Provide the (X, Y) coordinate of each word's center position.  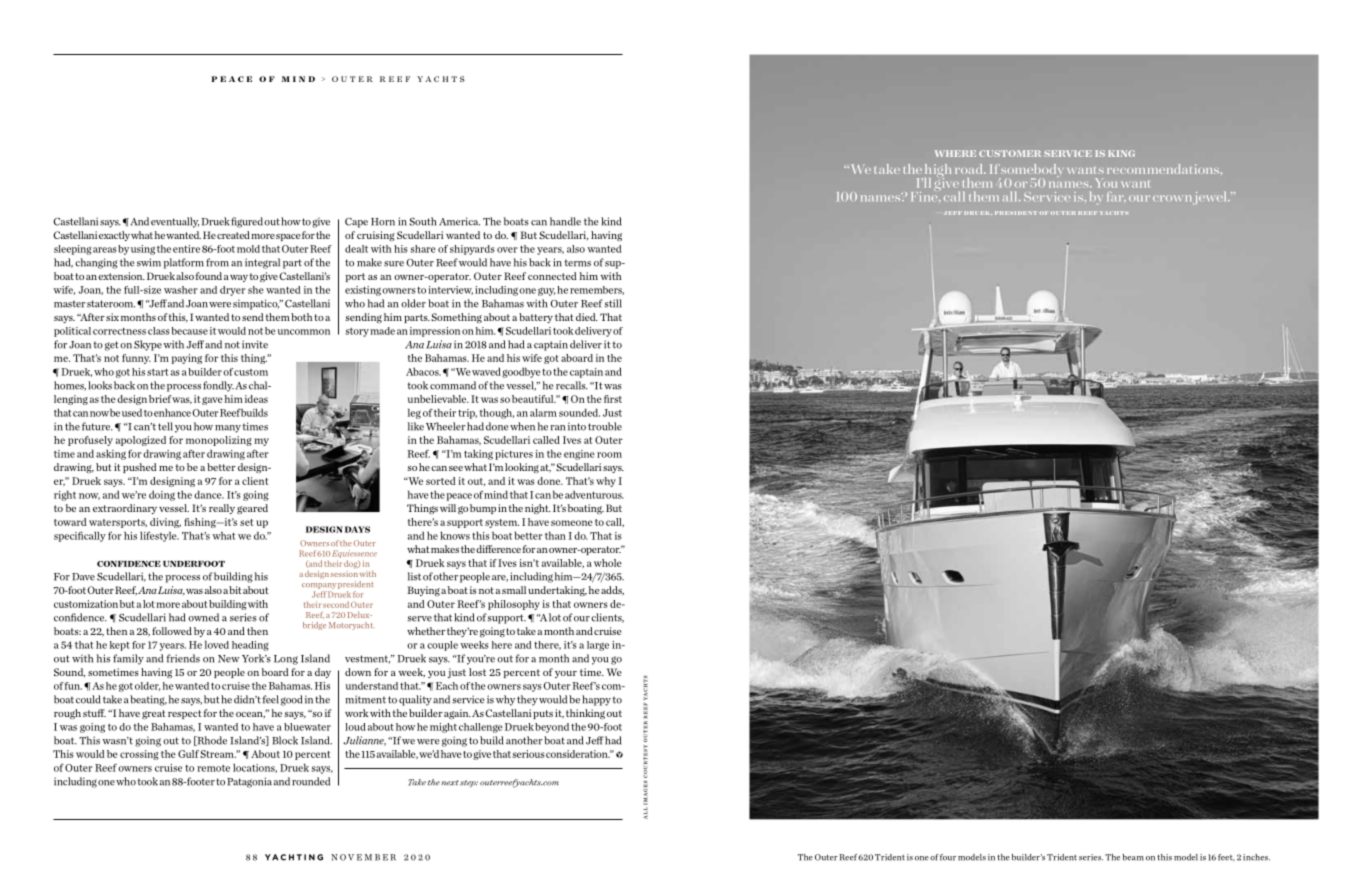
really (222, 509)
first (613, 399)
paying (187, 359)
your (566, 674)
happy (596, 700)
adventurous (594, 494)
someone (572, 523)
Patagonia (249, 782)
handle (565, 221)
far (1116, 197)
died (587, 317)
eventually (175, 222)
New (229, 659)
